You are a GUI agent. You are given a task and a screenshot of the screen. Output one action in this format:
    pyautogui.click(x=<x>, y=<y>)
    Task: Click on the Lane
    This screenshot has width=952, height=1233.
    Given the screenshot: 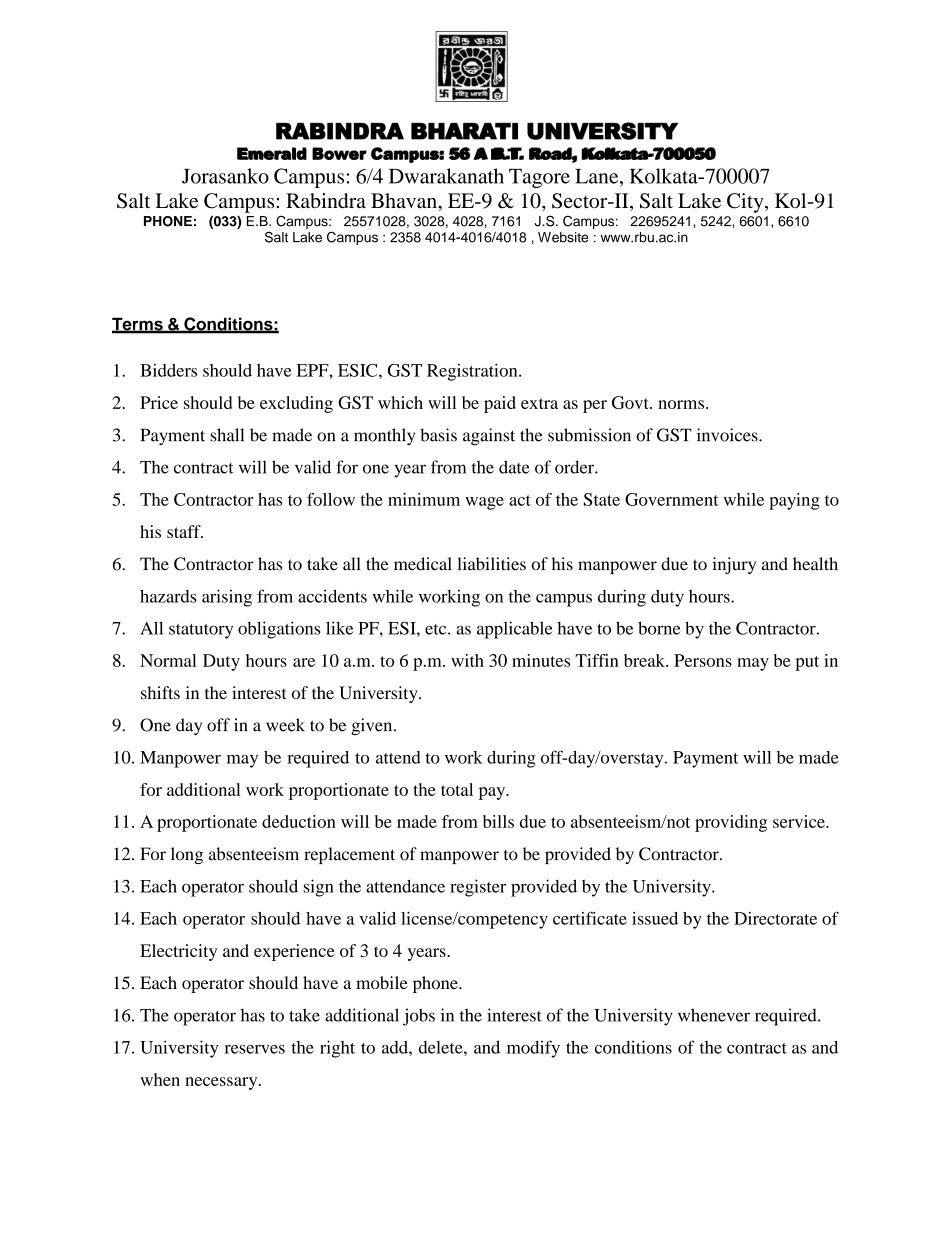 What is the action you would take?
    pyautogui.click(x=598, y=176)
